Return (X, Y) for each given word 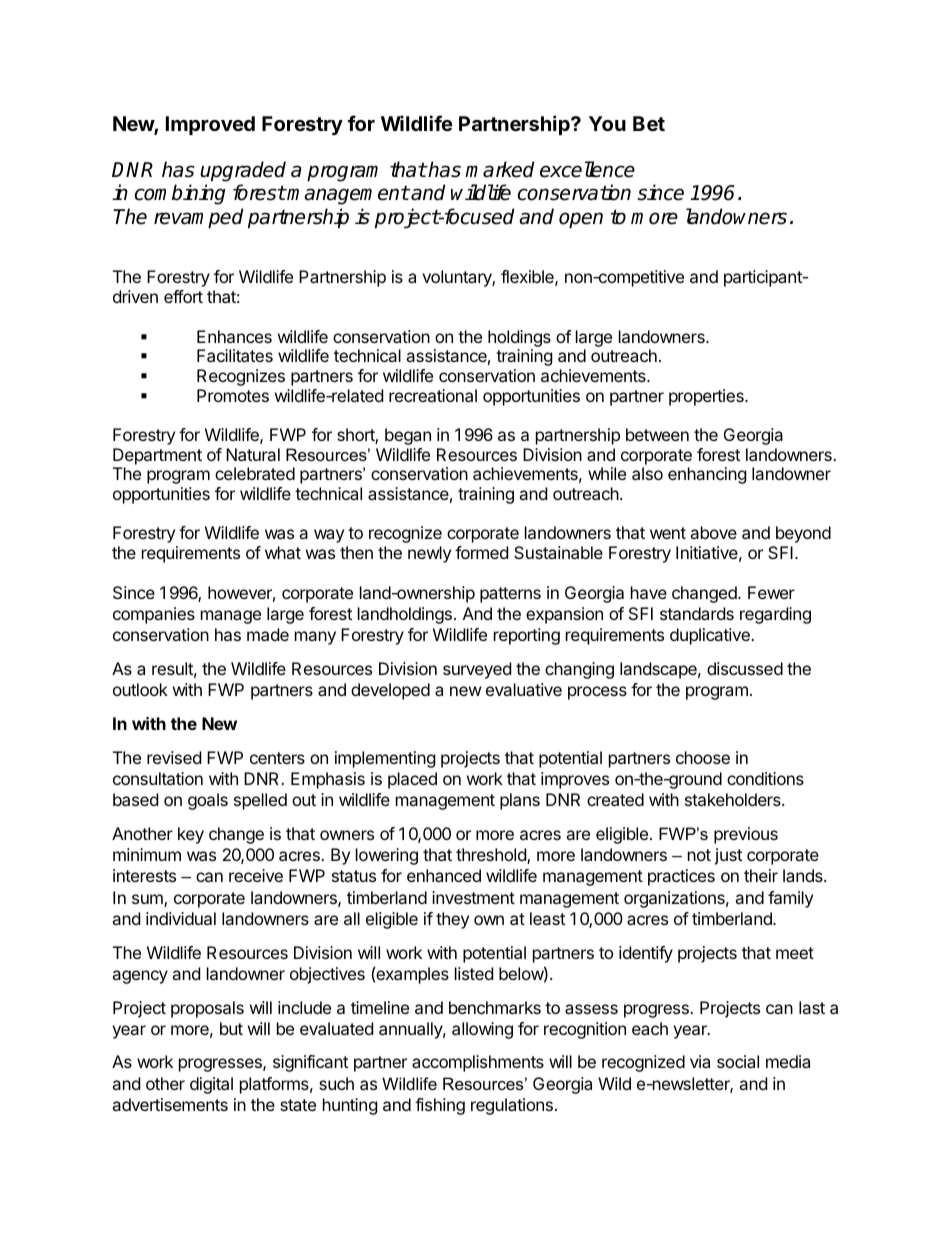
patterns (510, 595)
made (268, 634)
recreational (433, 395)
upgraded (243, 173)
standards (697, 613)
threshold (492, 856)
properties (707, 397)
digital (211, 1085)
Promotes (233, 395)
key (191, 835)
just (728, 856)
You (607, 123)
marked (499, 169)
